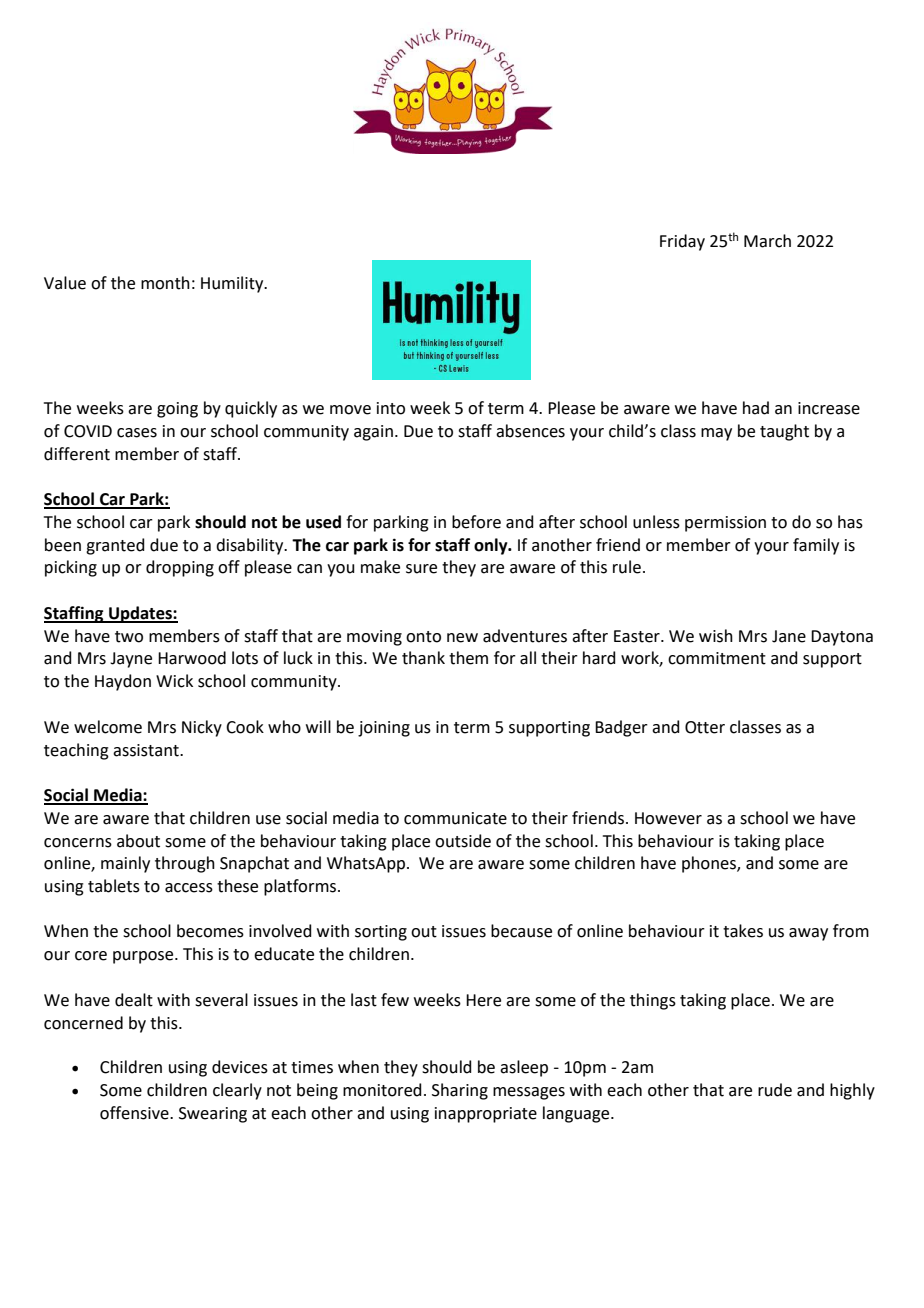 This screenshot has height=1308, width=924. Describe the element at coordinates (767, 241) in the screenshot. I see `March` at that location.
